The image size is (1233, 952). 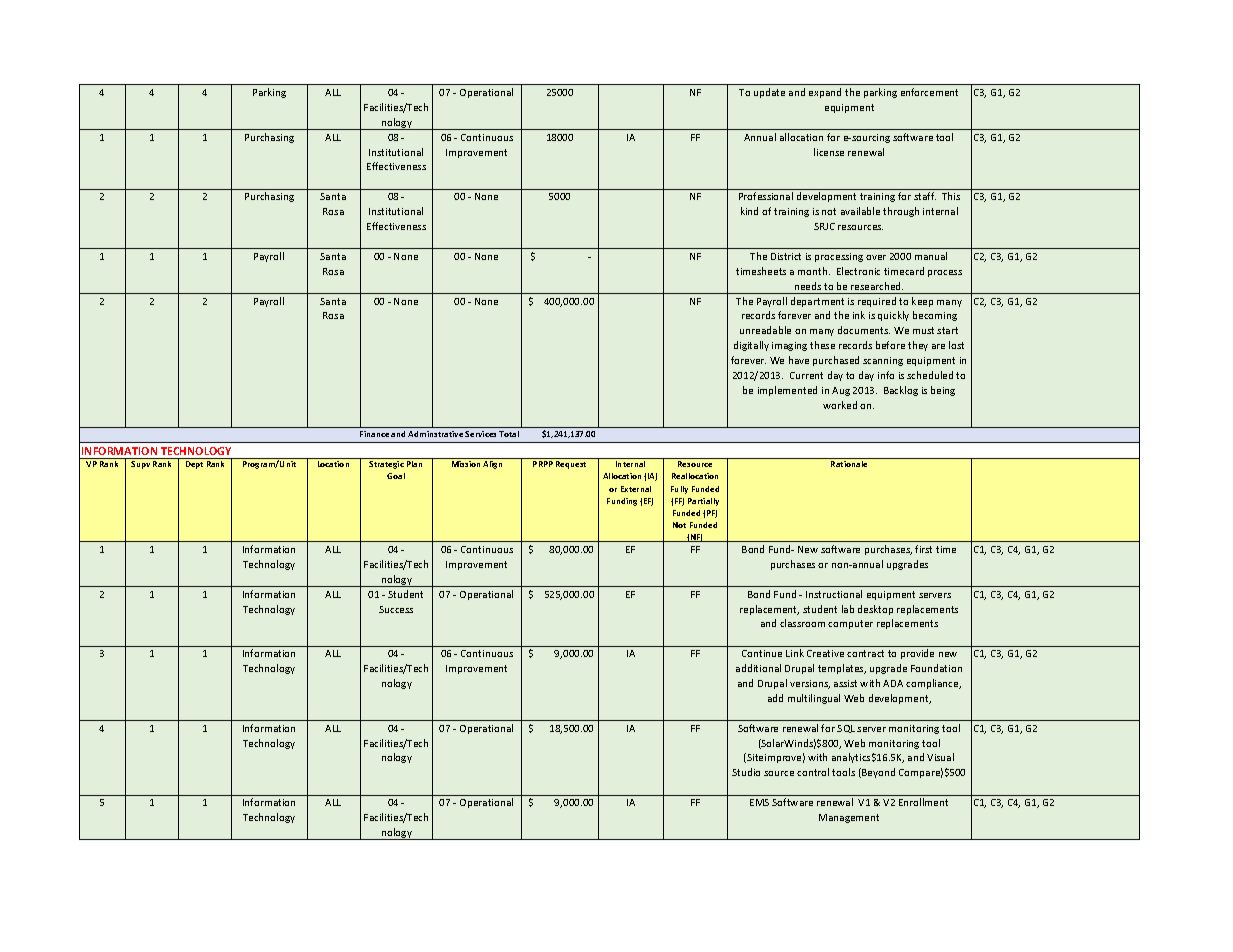 I want to click on Request, so click(x=571, y=465).
